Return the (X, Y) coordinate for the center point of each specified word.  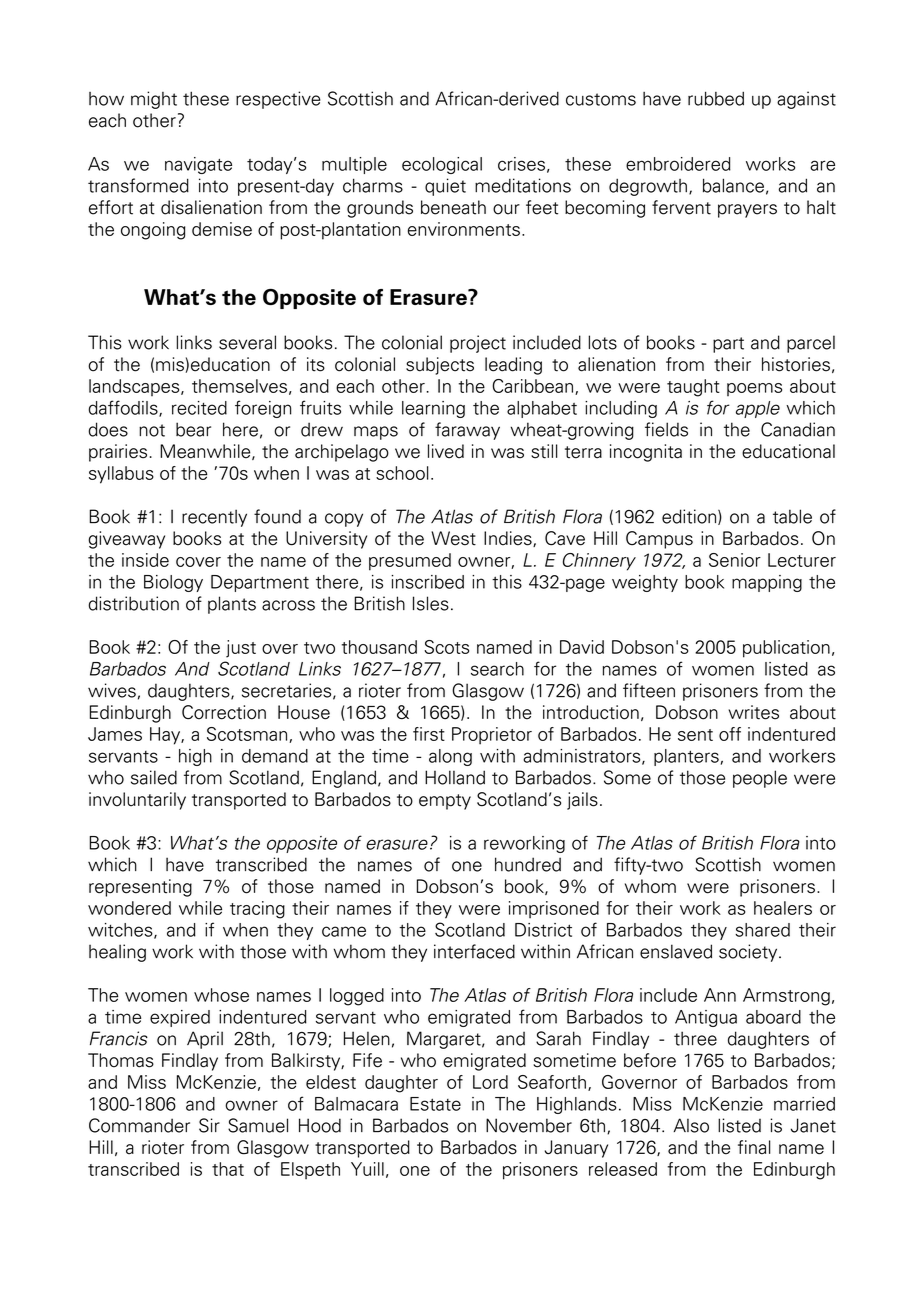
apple (758, 409)
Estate (435, 1104)
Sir (209, 1125)
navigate (198, 165)
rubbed (716, 98)
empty (445, 802)
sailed (154, 777)
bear (193, 429)
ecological (442, 165)
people (760, 779)
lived (446, 451)
